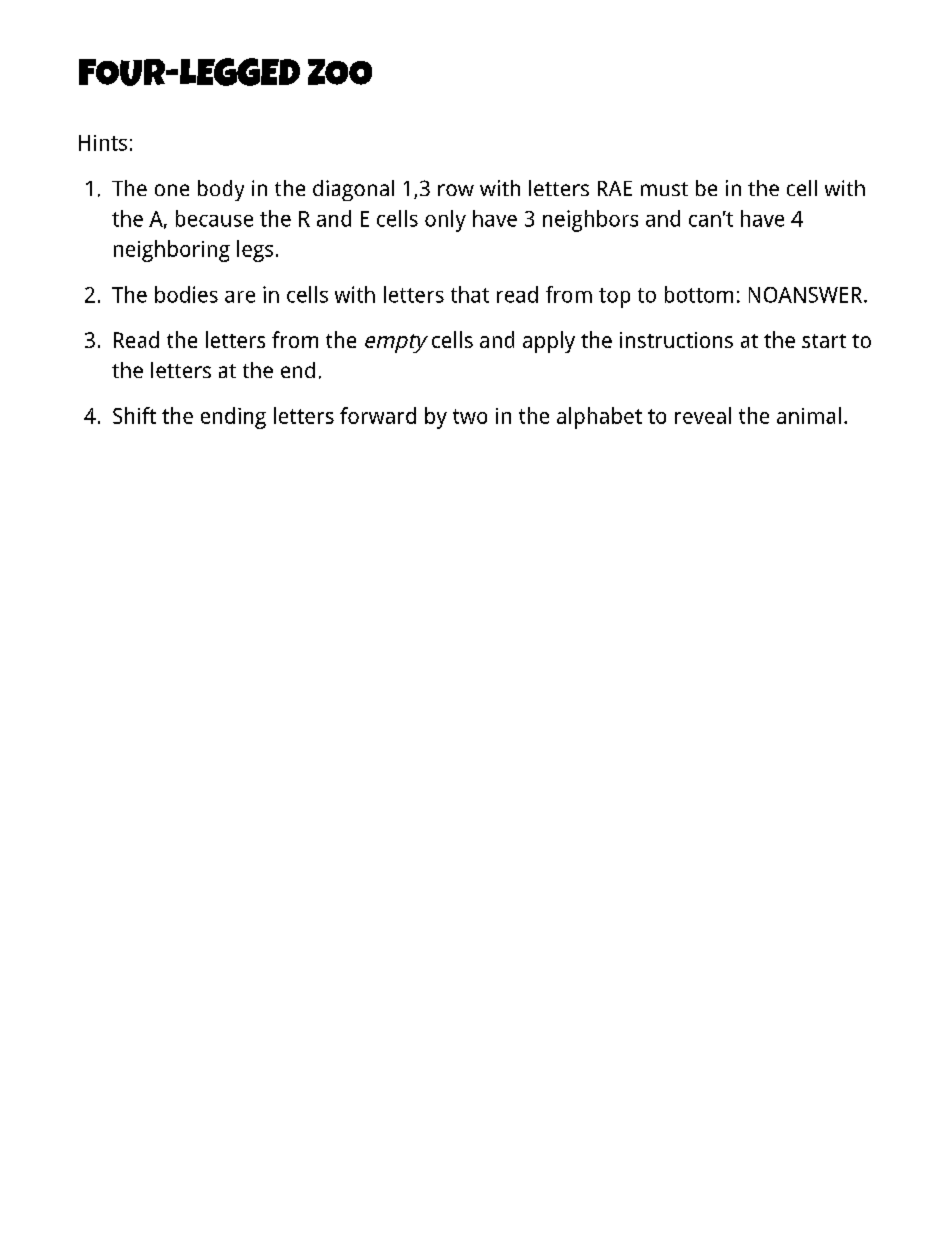 Image resolution: width=952 pixels, height=1233 pixels. Describe the element at coordinates (549, 342) in the page. I see `apply` at that location.
